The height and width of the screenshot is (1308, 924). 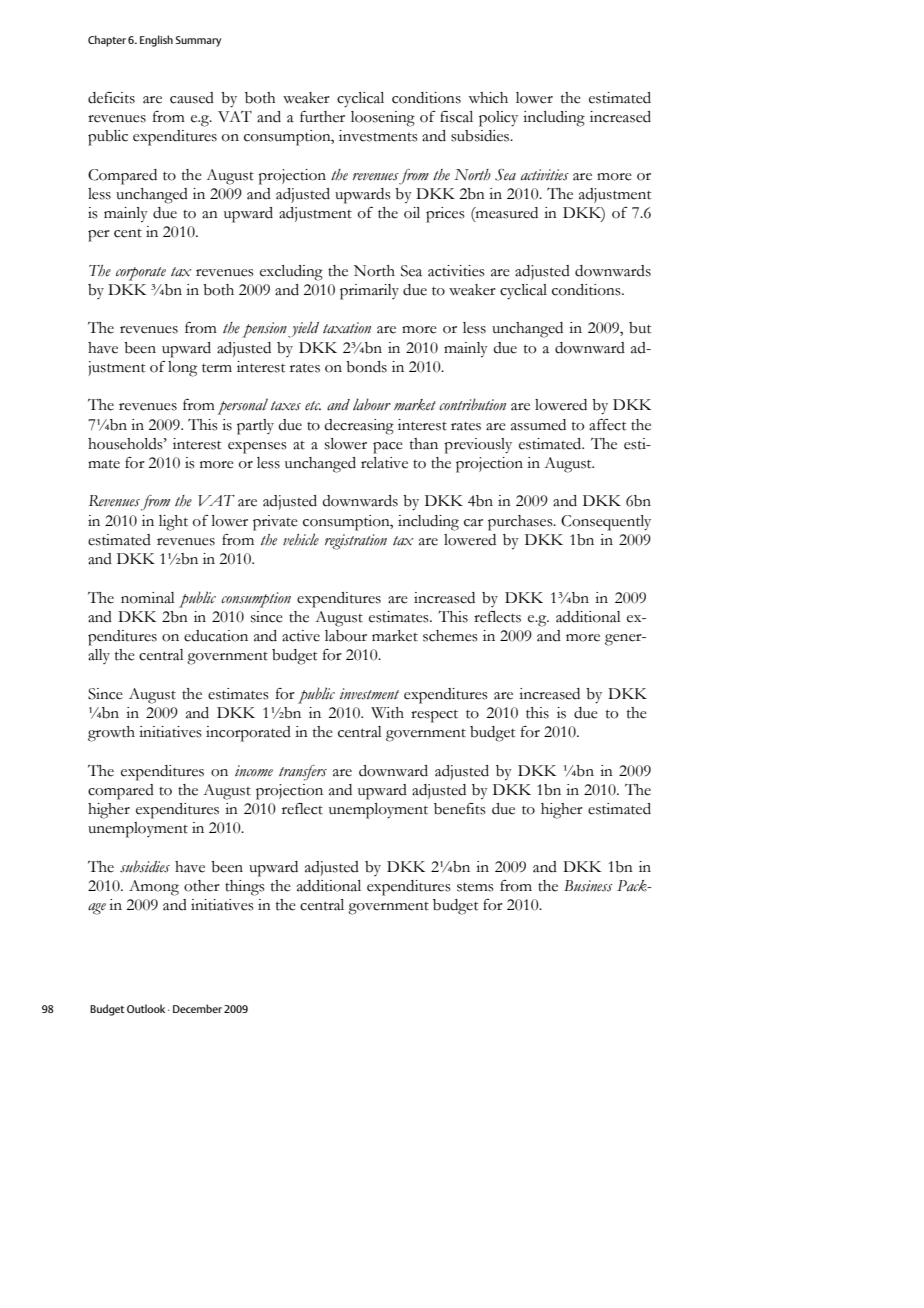 I want to click on Outlook, so click(x=146, y=1008).
